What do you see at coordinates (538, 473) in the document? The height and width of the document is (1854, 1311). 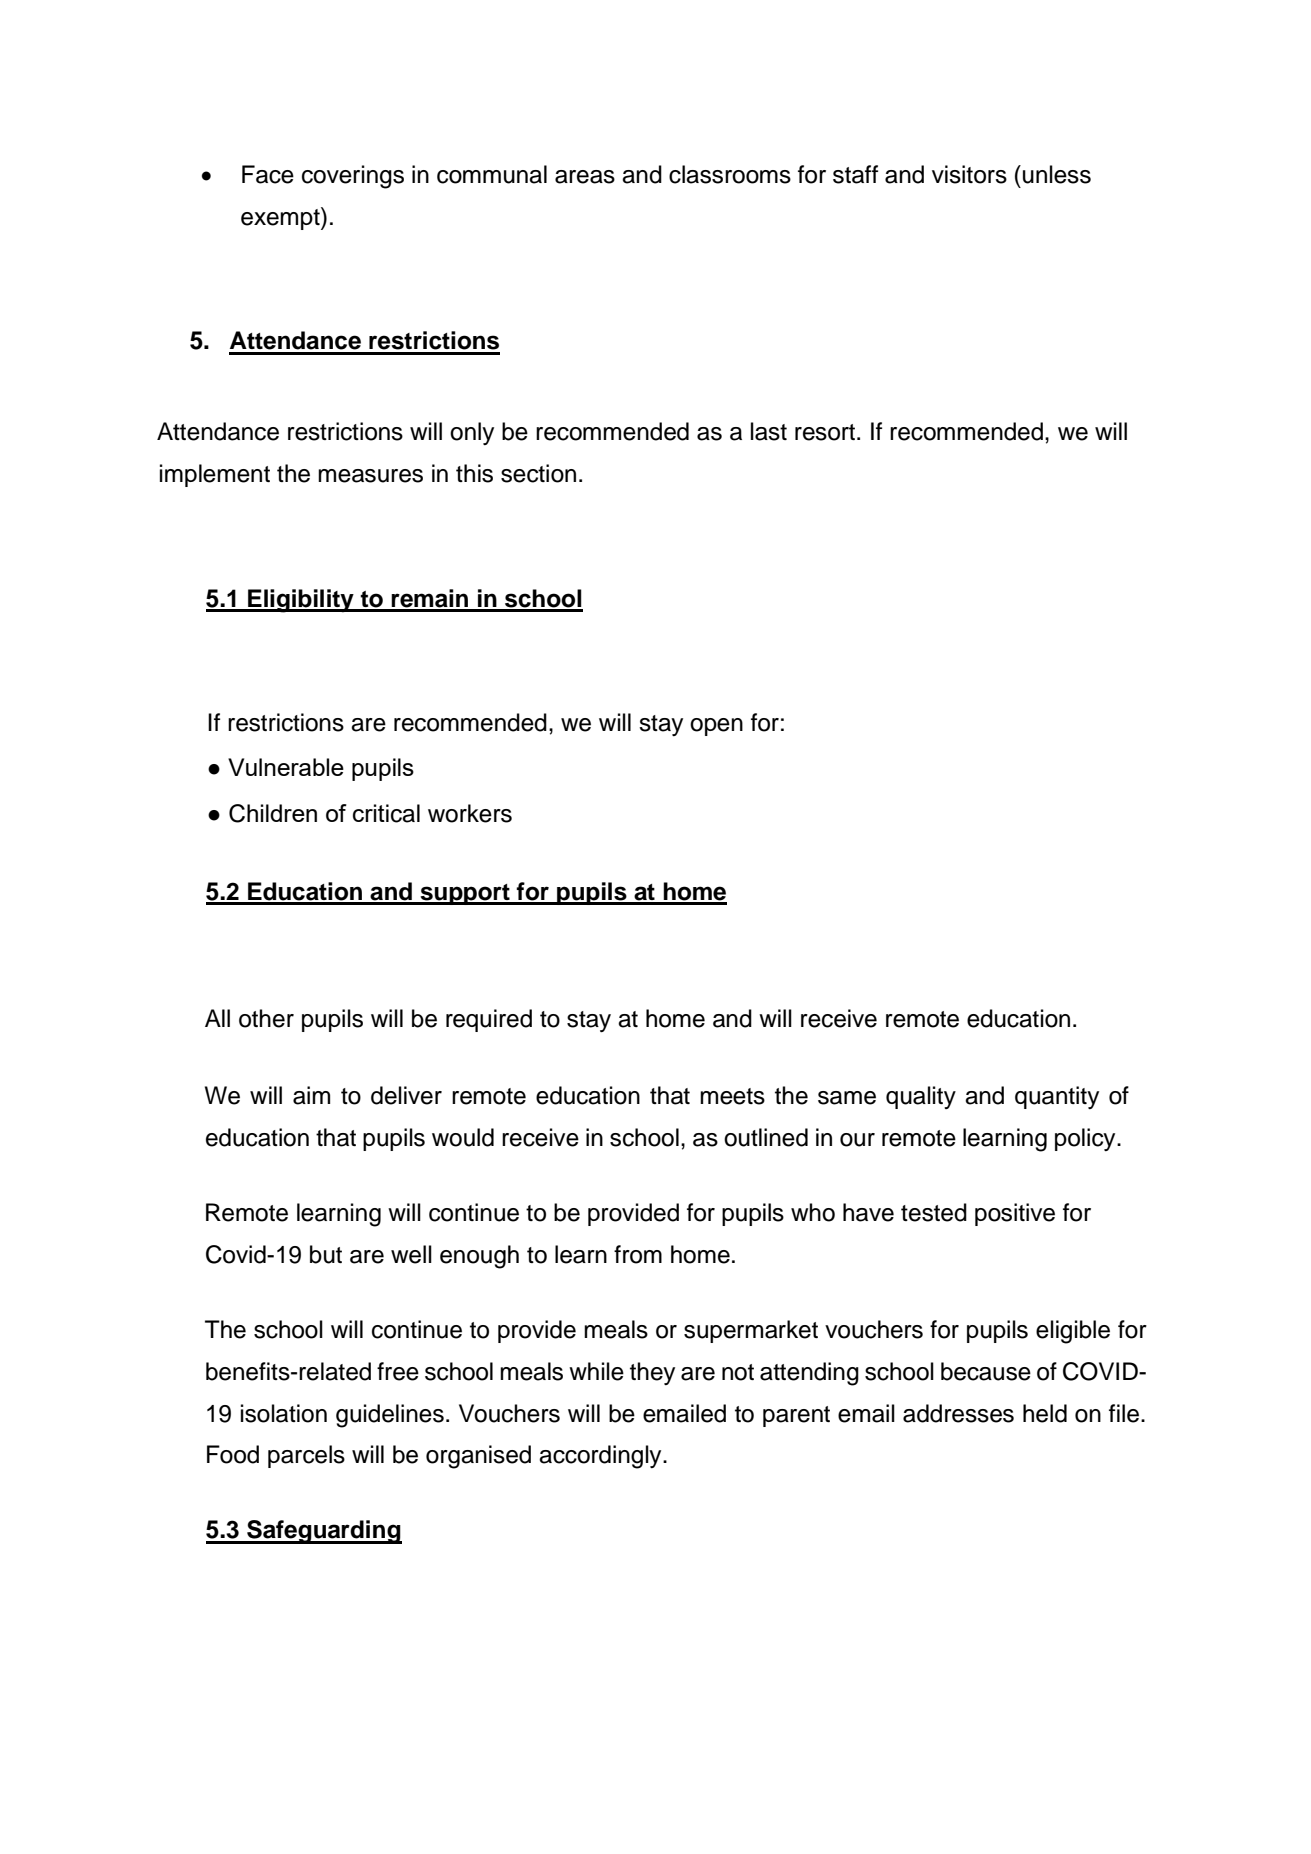 I see `section` at bounding box center [538, 473].
